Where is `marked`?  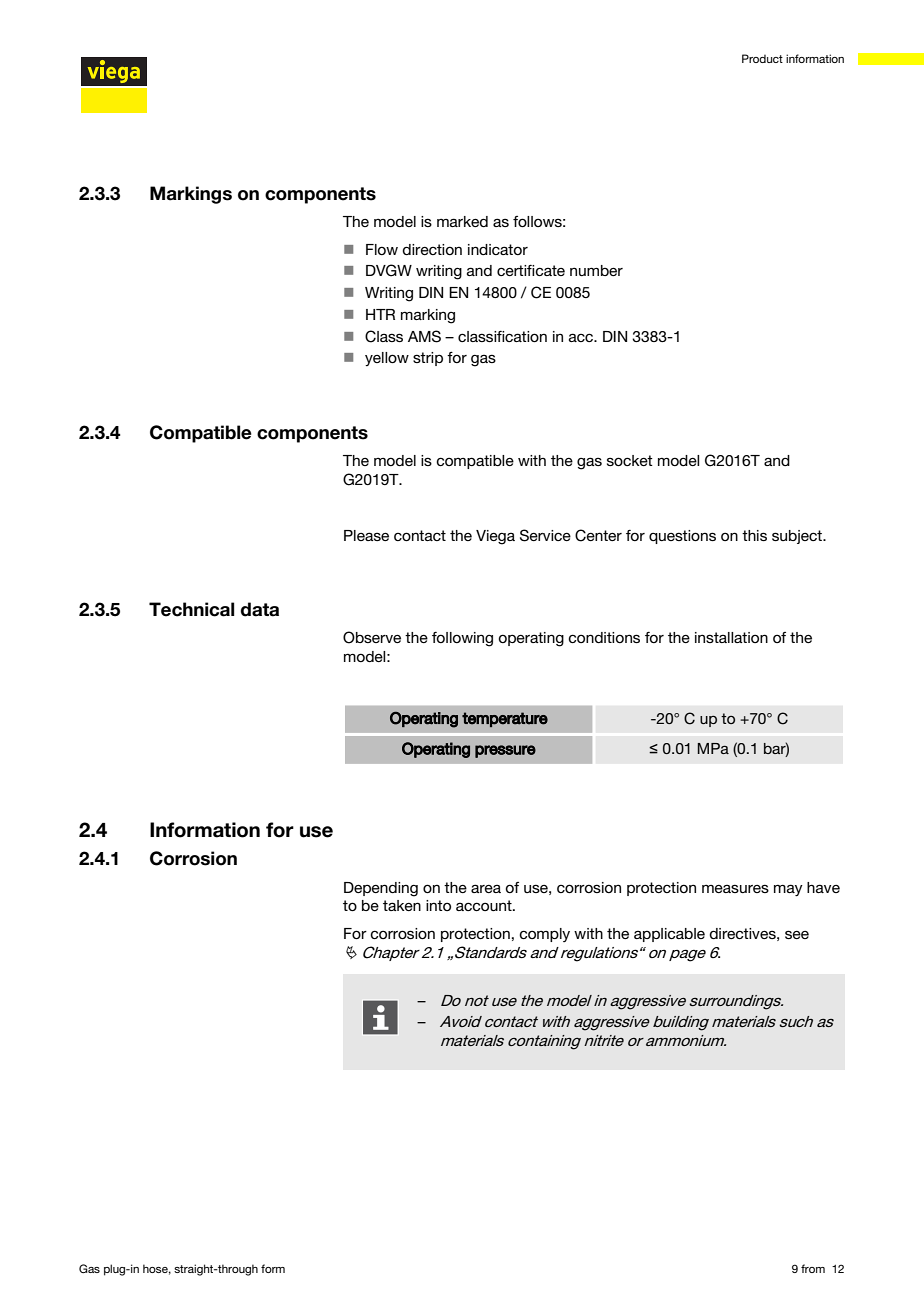 marked is located at coordinates (462, 221).
